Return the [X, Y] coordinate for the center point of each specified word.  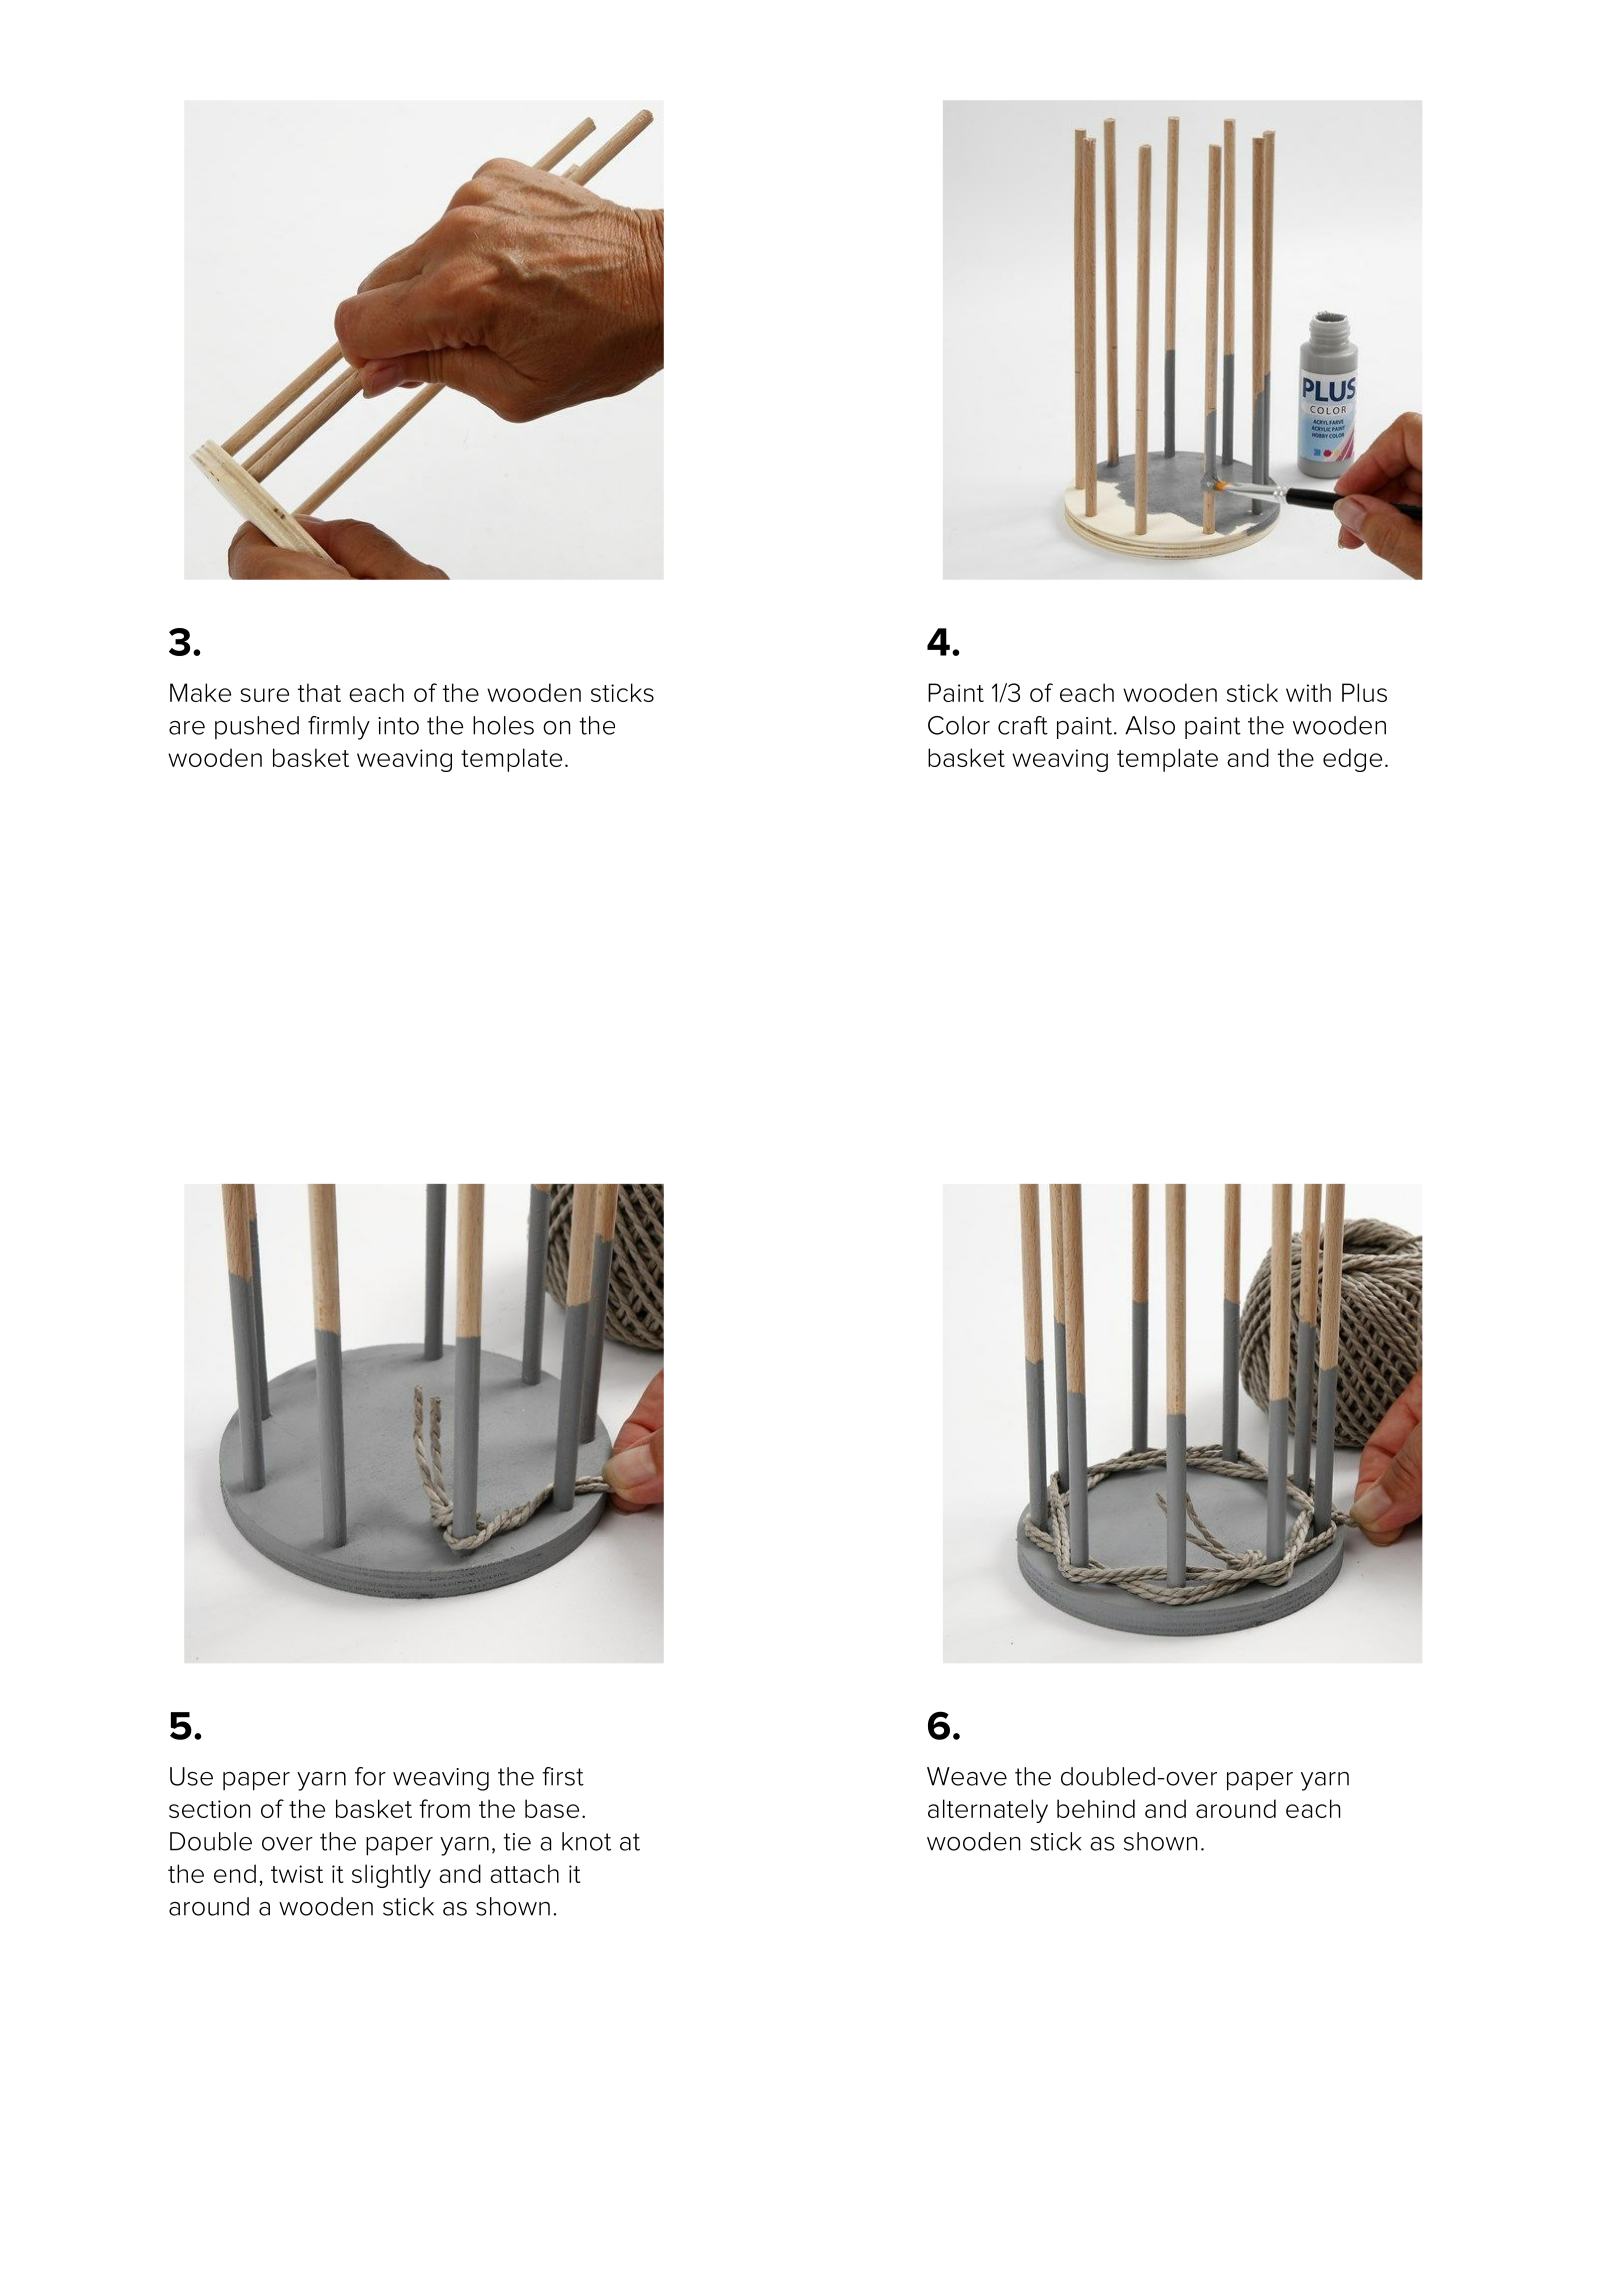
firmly [339, 728]
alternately [988, 1811]
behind [1096, 1808]
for [370, 1776]
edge [1352, 760]
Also [1150, 725]
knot [586, 1841]
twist [297, 1874]
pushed [257, 727]
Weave [967, 1776]
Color [959, 725]
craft [1023, 725]
